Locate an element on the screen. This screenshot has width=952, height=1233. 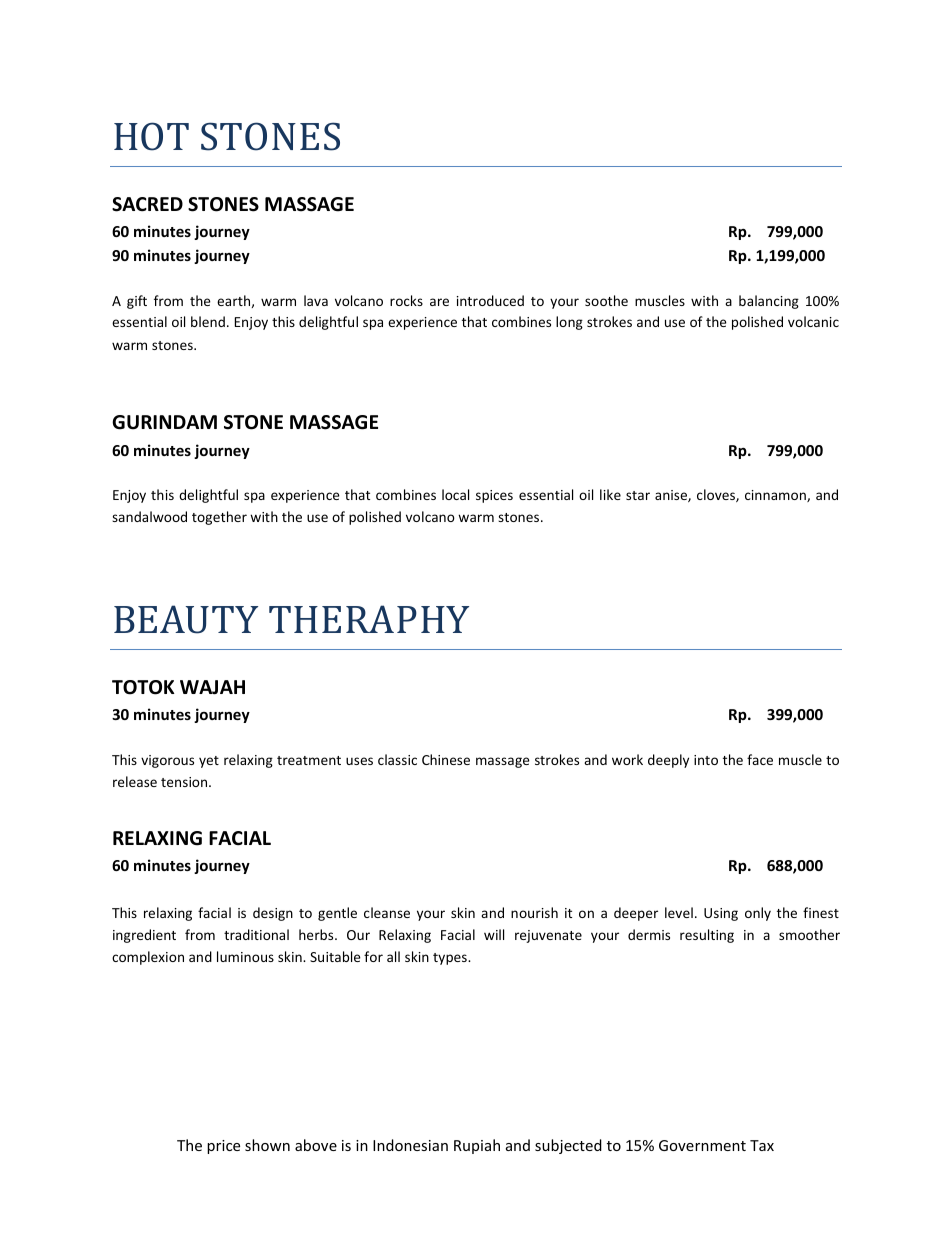
Chinese is located at coordinates (446, 759).
